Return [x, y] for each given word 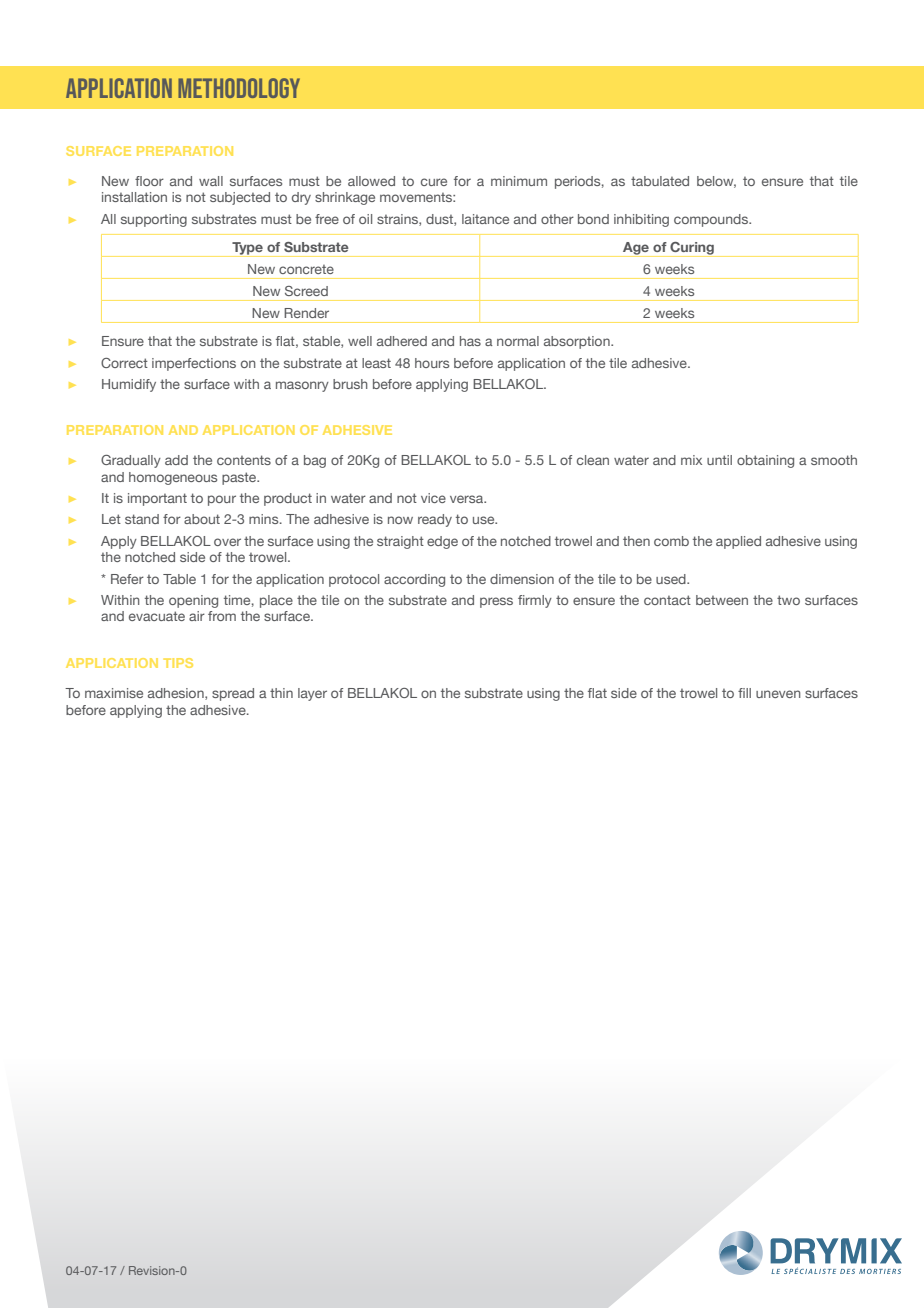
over [227, 542]
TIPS [178, 663]
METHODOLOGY [239, 88]
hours [432, 363]
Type [247, 249]
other [557, 219]
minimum [519, 181]
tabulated [660, 181]
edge [442, 542]
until [719, 460]
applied [738, 542]
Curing [692, 249]
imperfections [194, 364]
